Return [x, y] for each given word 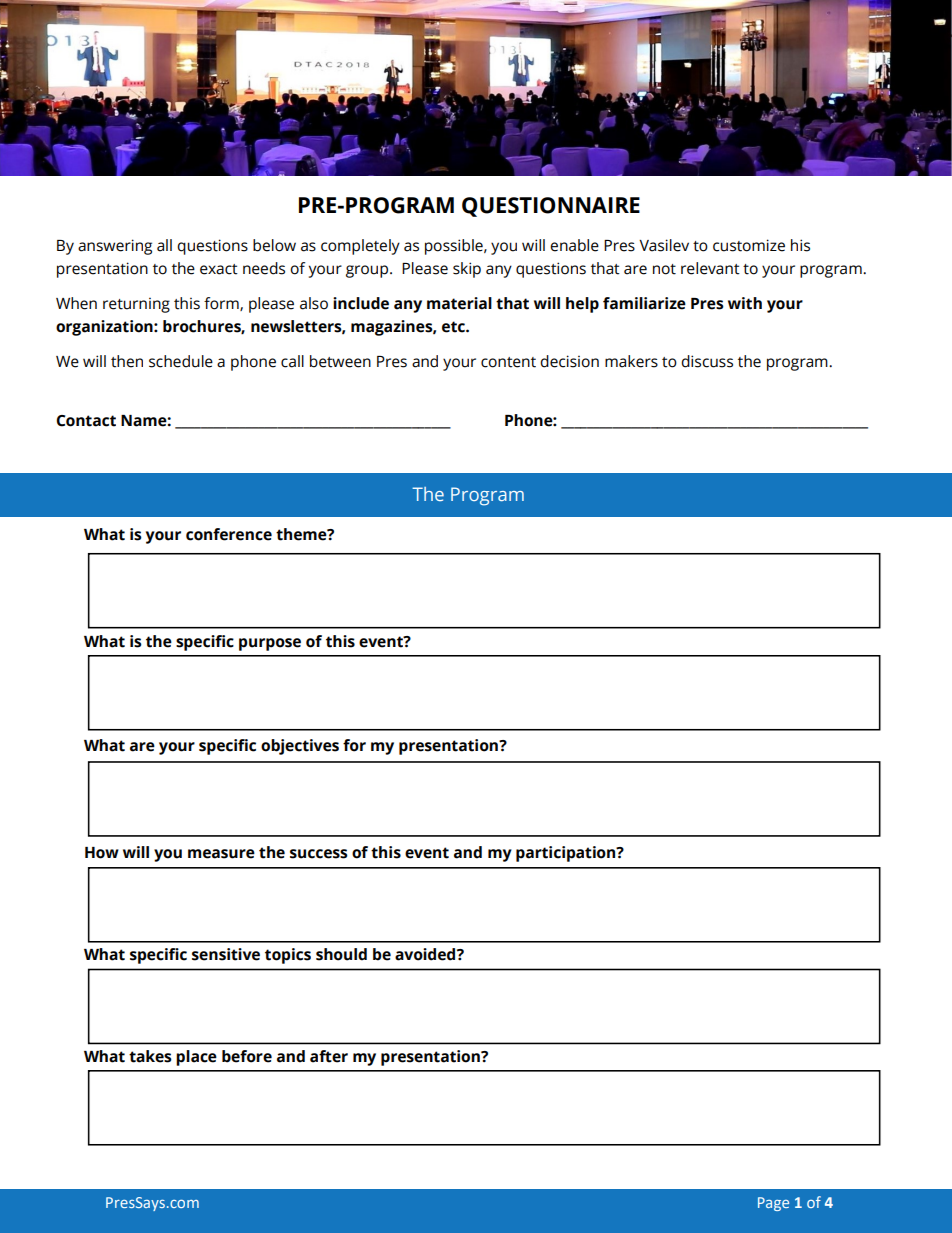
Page [773, 1204]
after [329, 1056]
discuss [707, 361]
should [341, 954]
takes [150, 1056]
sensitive [226, 954]
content [508, 362]
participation [567, 854]
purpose [270, 644]
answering [115, 247]
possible [455, 247]
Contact [86, 421]
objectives [300, 747]
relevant [710, 268]
